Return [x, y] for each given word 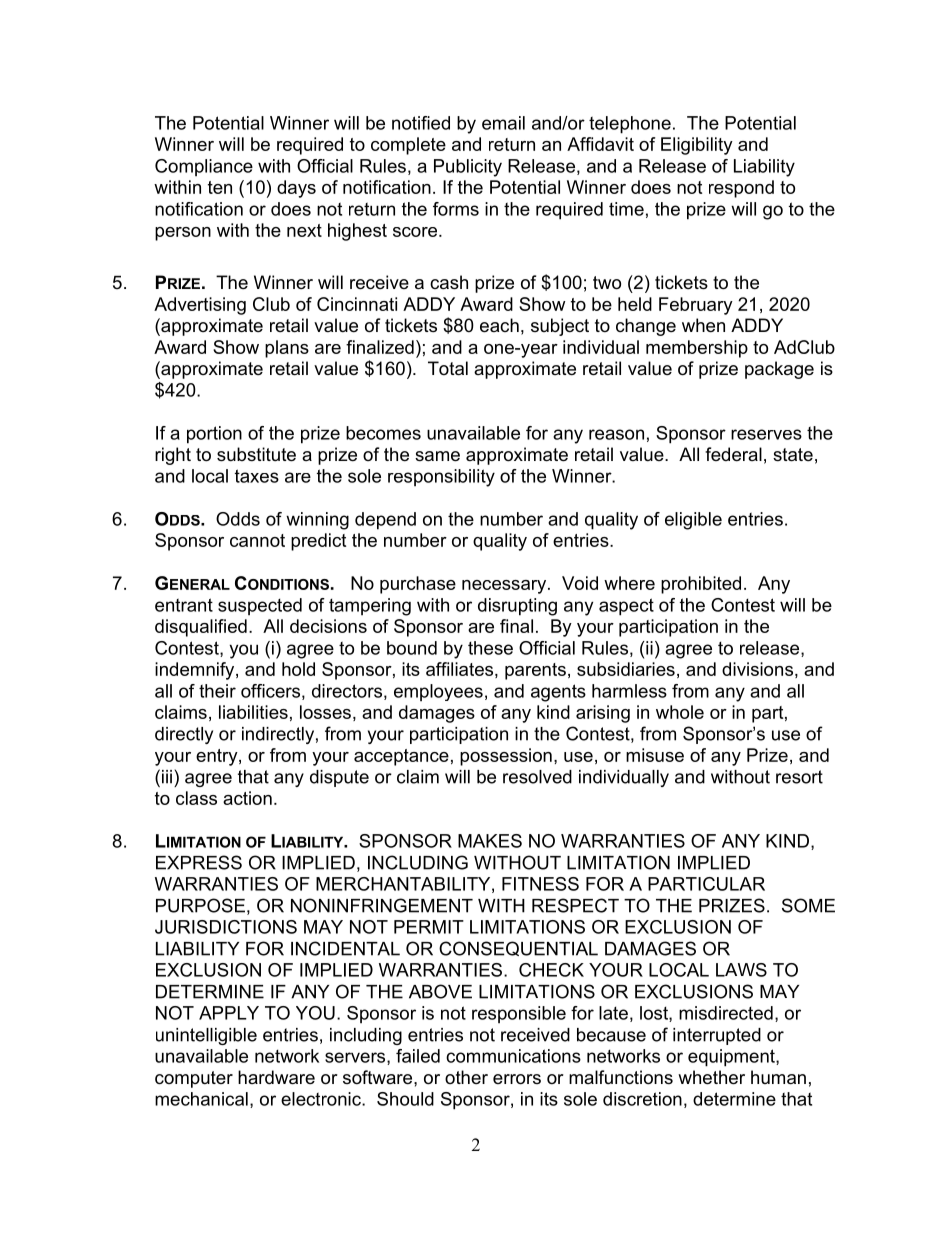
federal [733, 454]
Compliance [204, 168]
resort [799, 777]
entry [218, 757]
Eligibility [697, 146]
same [437, 456]
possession [506, 757]
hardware [276, 1077]
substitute [256, 454]
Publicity [468, 168]
